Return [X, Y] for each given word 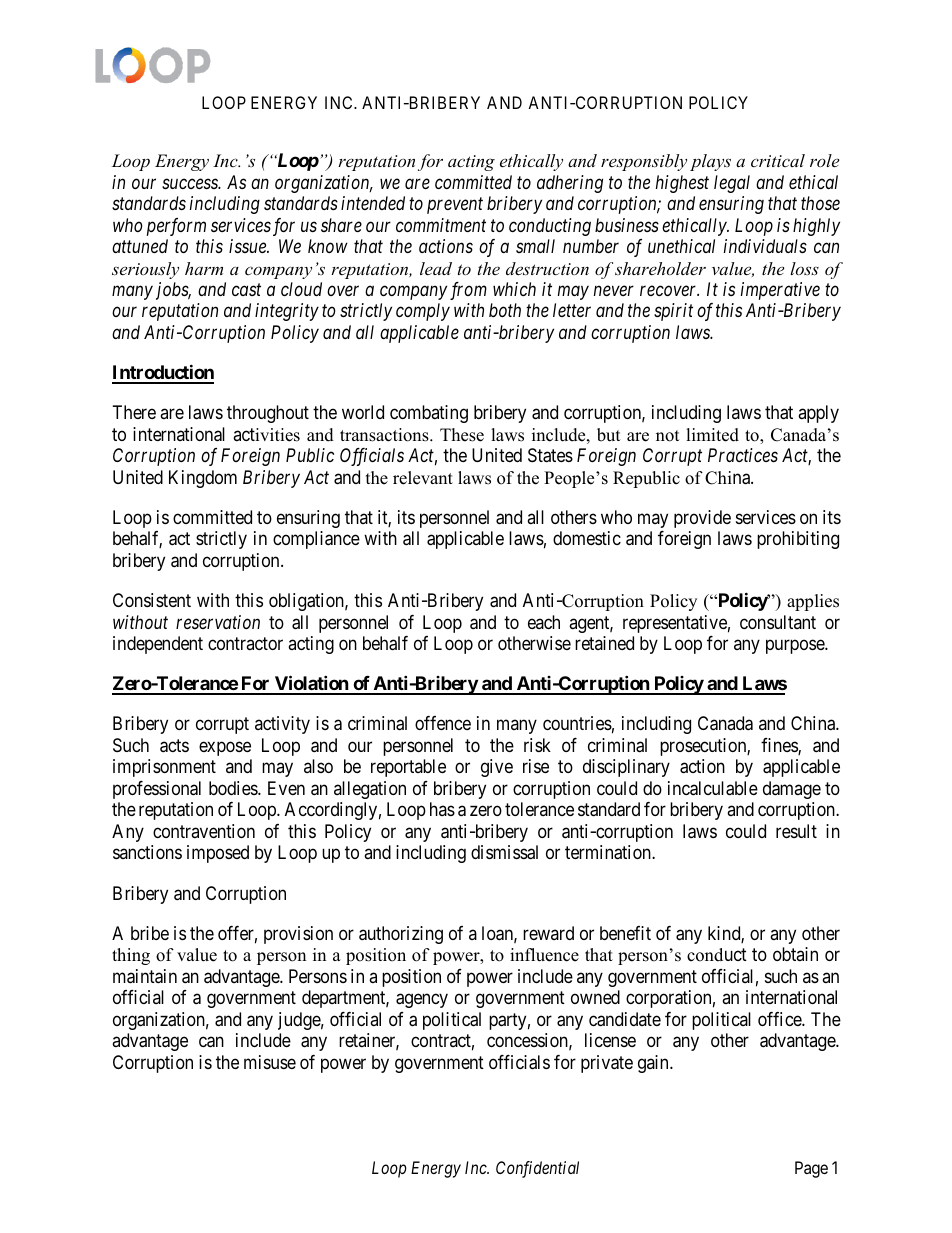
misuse [270, 1062]
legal [732, 184]
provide [702, 519]
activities [266, 435]
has [442, 809]
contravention [204, 831]
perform [176, 227]
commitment [441, 225]
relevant [423, 478]
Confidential [537, 1169]
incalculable [713, 788]
